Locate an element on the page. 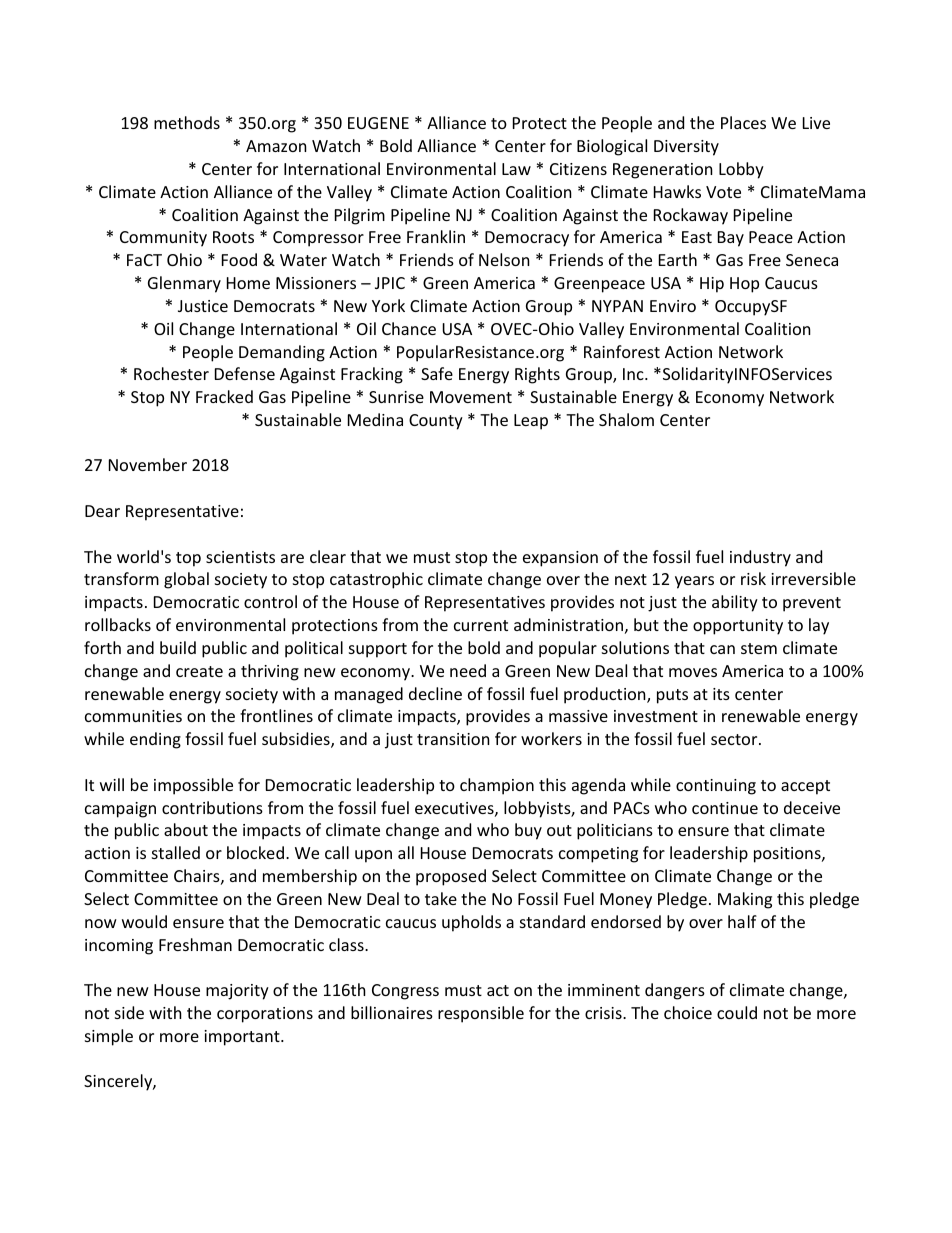  methods is located at coordinates (187, 122).
